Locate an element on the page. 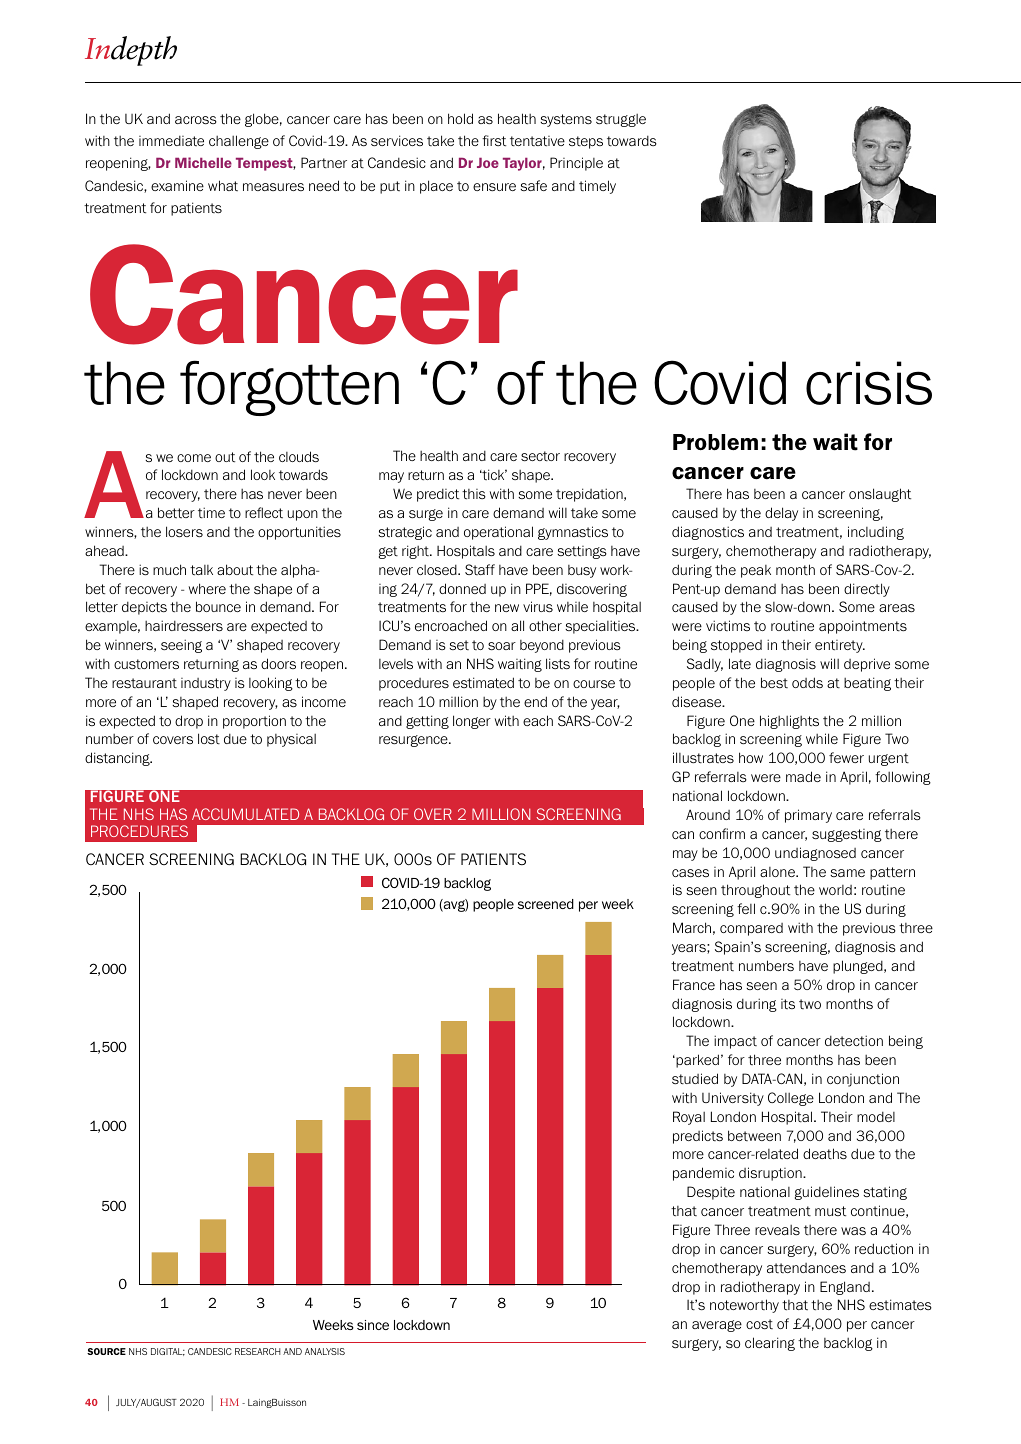  RESEARCH is located at coordinates (258, 1351).
